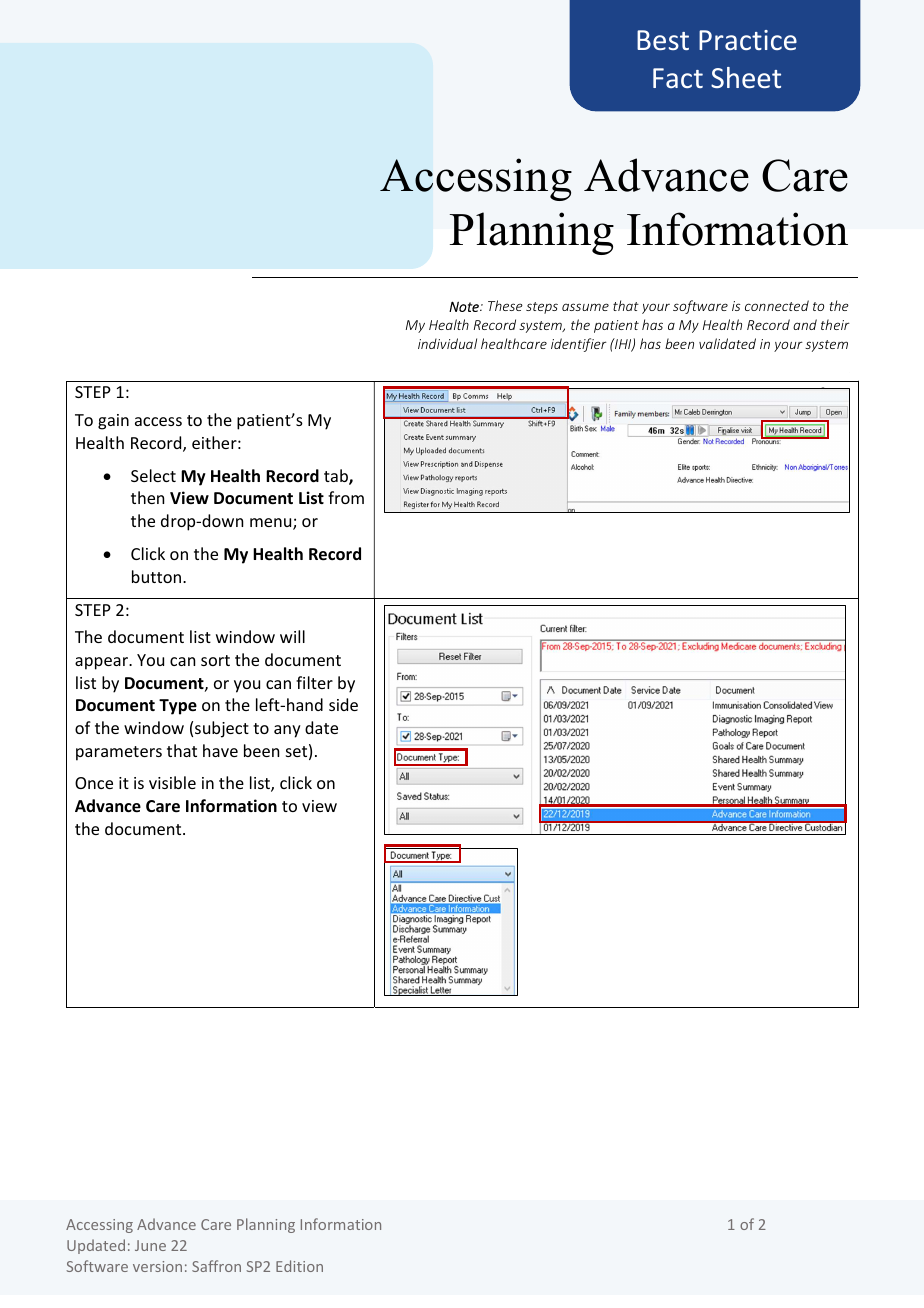 The image size is (924, 1308). What do you see at coordinates (465, 306) in the page?
I see `Note` at bounding box center [465, 306].
